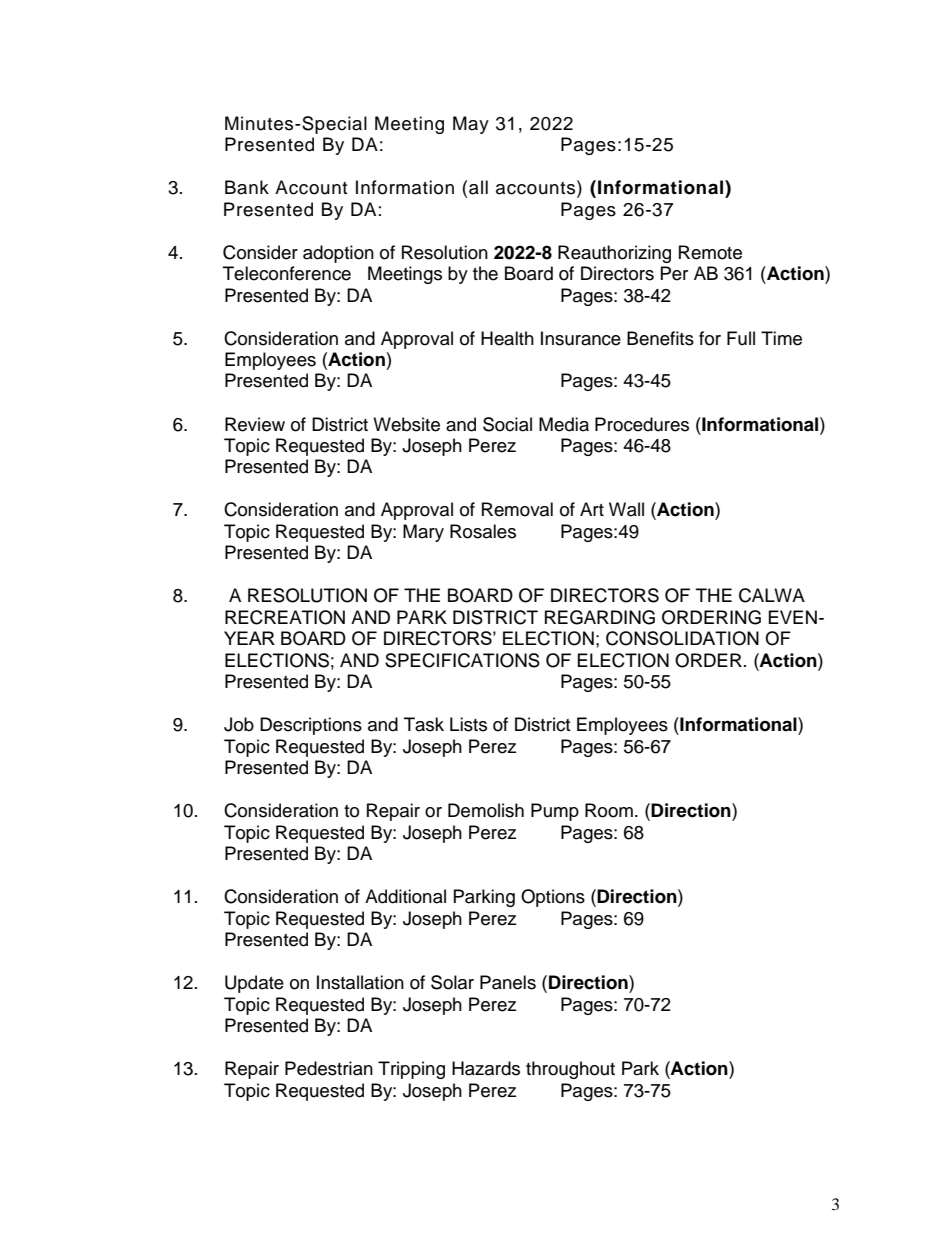 Image resolution: width=952 pixels, height=1233 pixels. Describe the element at coordinates (507, 424) in the document. I see `Social` at that location.
